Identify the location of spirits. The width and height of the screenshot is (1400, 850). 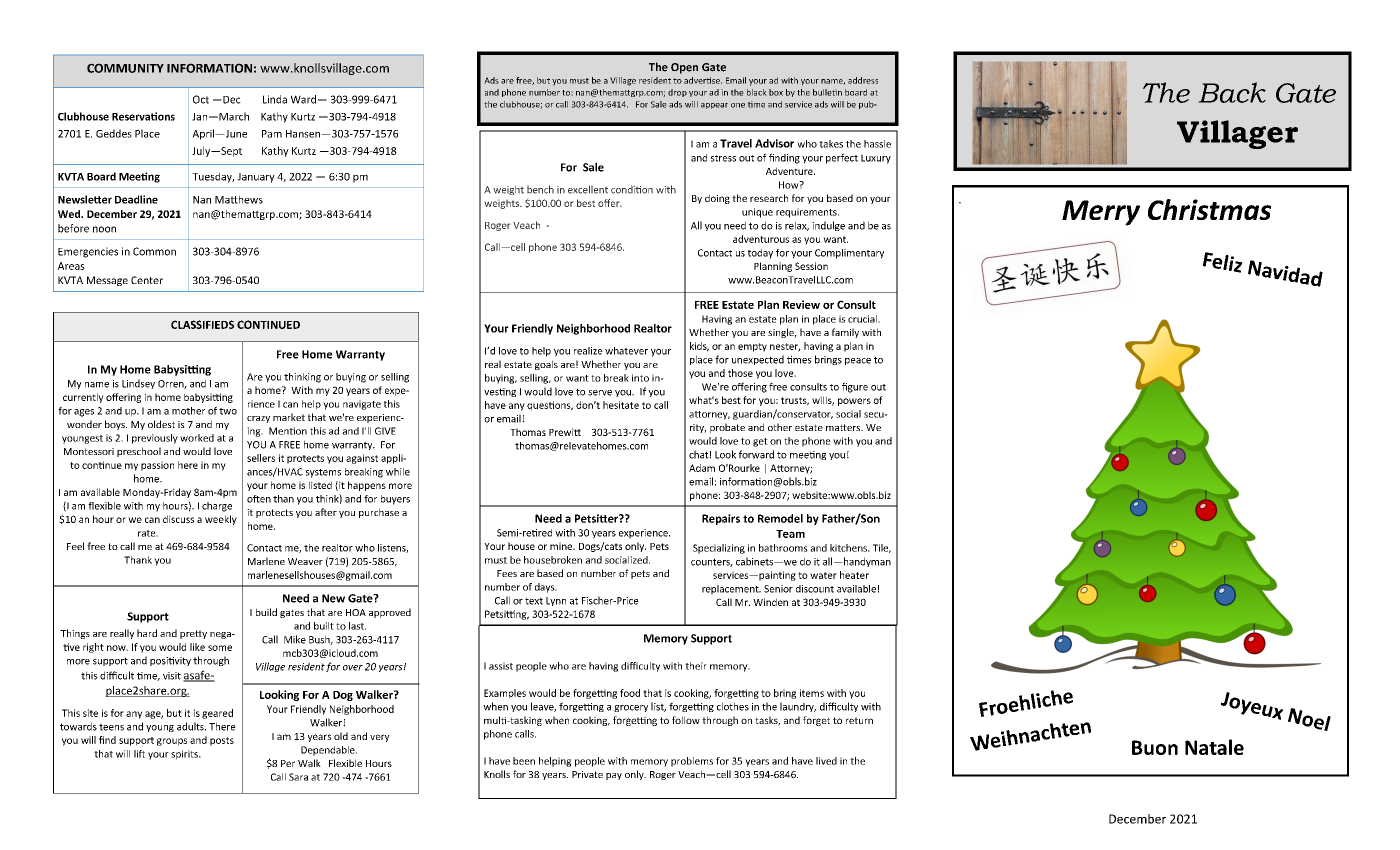
(185, 755).
